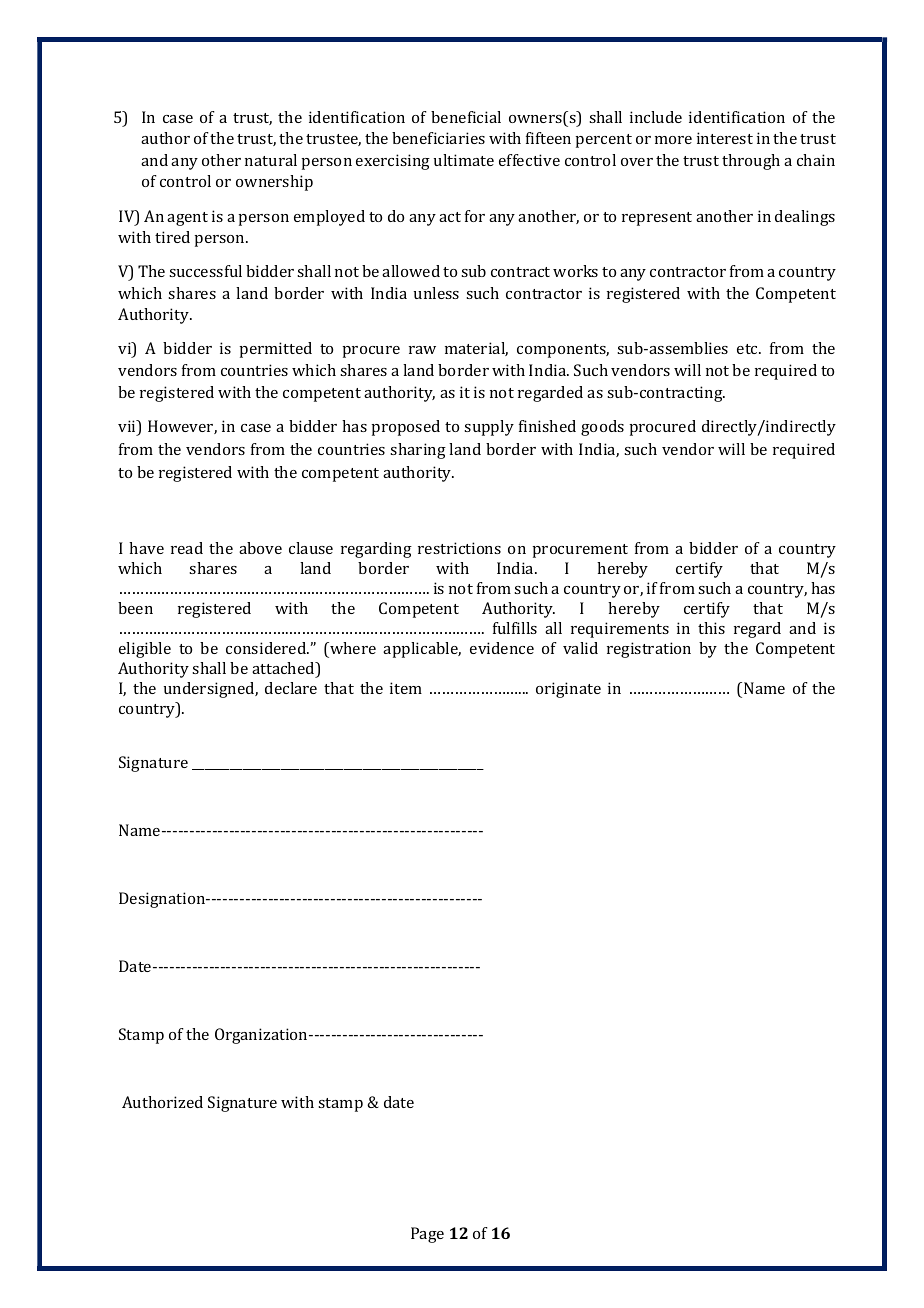 The image size is (924, 1308). Describe the element at coordinates (711, 628) in the document. I see `this` at that location.
